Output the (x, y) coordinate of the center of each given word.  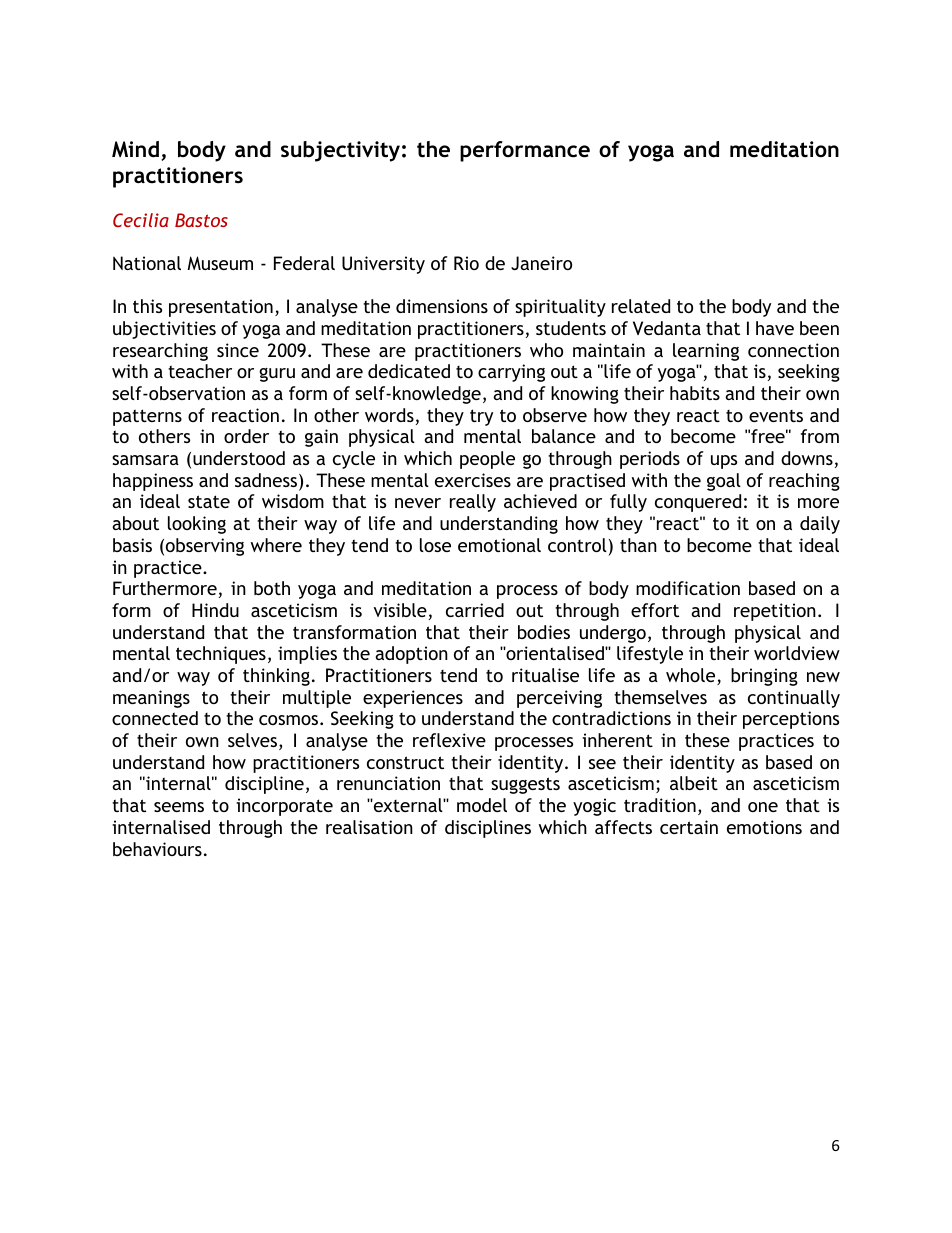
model (482, 805)
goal (724, 482)
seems (179, 807)
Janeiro (541, 263)
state (209, 501)
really (473, 503)
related (641, 306)
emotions (764, 827)
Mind (135, 149)
